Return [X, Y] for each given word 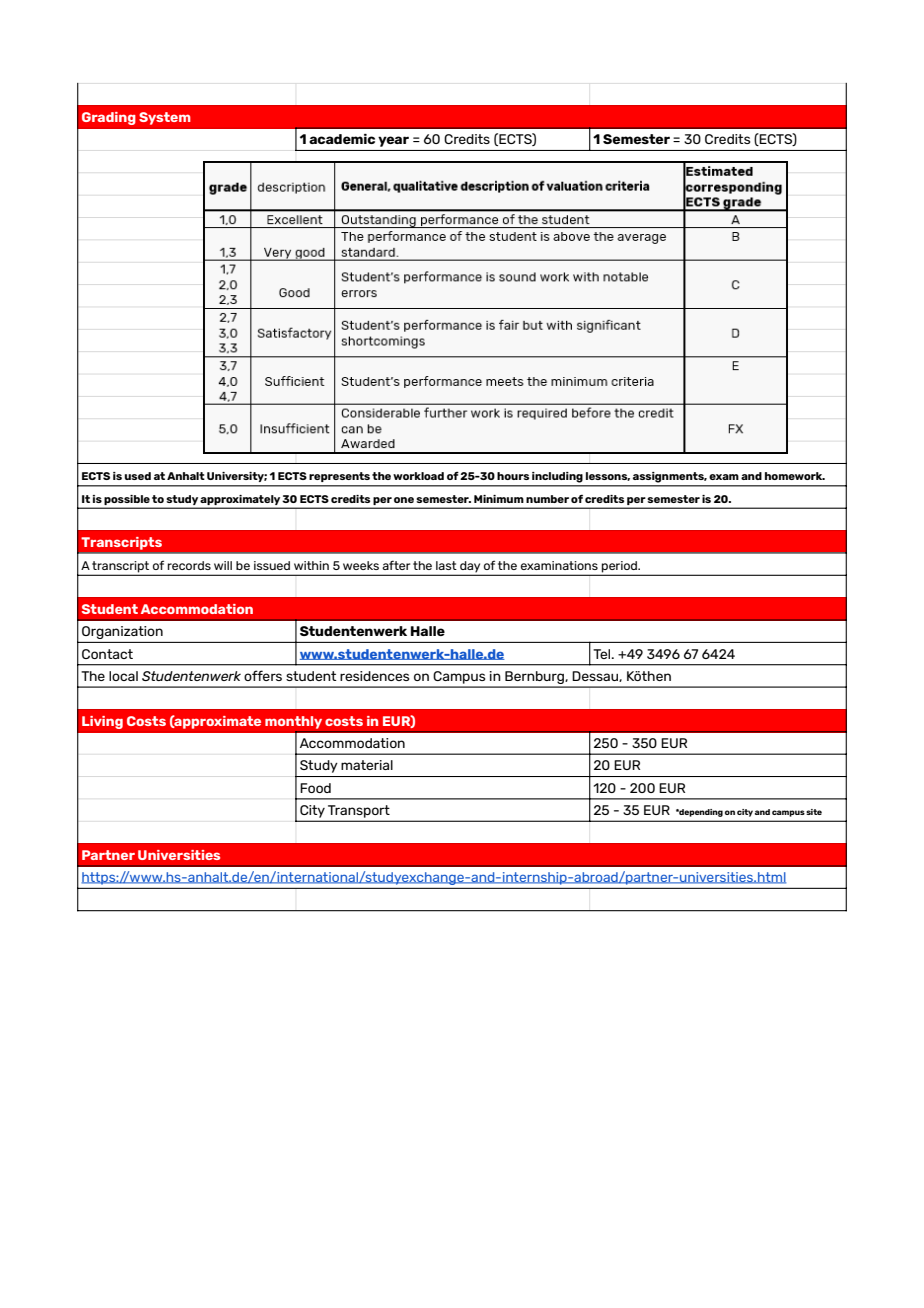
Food [315, 788]
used [137, 476]
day [470, 566]
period [621, 566]
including [557, 477]
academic [342, 138]
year [393, 141]
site [814, 812]
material [367, 765]
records [189, 565]
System [165, 118]
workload [418, 476]
